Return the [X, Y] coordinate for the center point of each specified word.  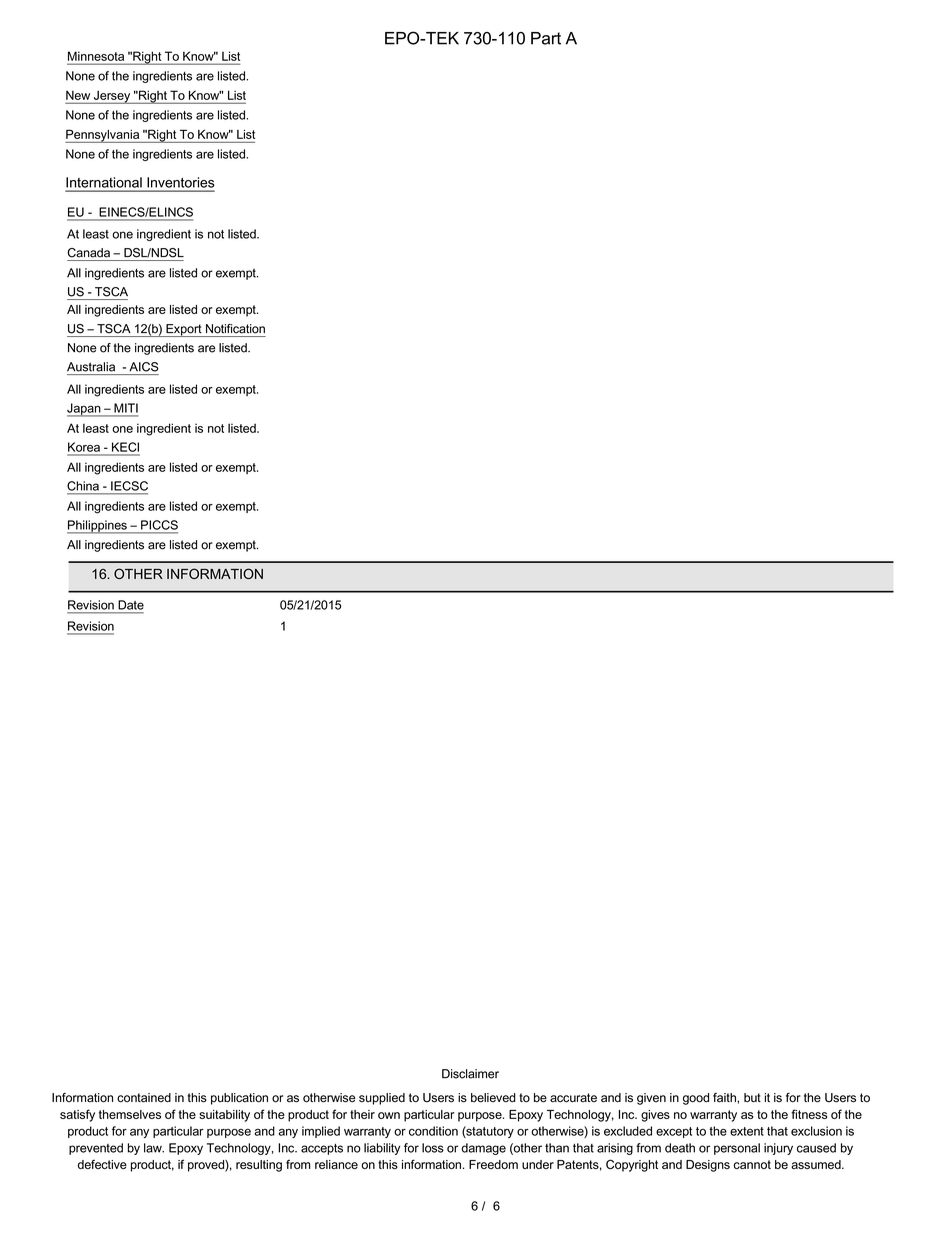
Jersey [112, 97]
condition [433, 1131]
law [154, 1148]
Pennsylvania [103, 136]
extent [747, 1131]
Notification [235, 329]
